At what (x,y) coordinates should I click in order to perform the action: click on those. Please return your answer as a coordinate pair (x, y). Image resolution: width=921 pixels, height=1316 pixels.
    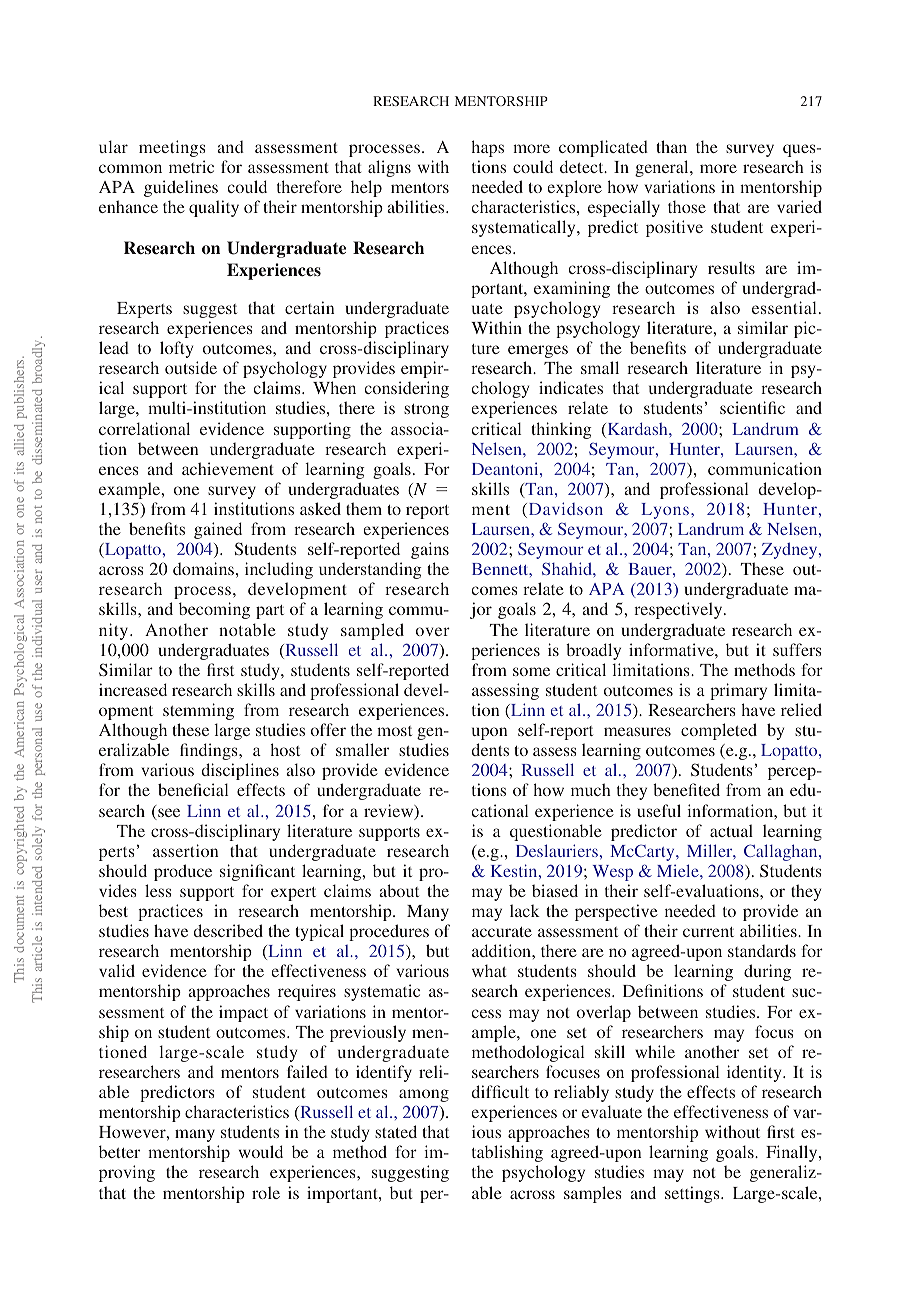
    Looking at the image, I should click on (687, 206).
